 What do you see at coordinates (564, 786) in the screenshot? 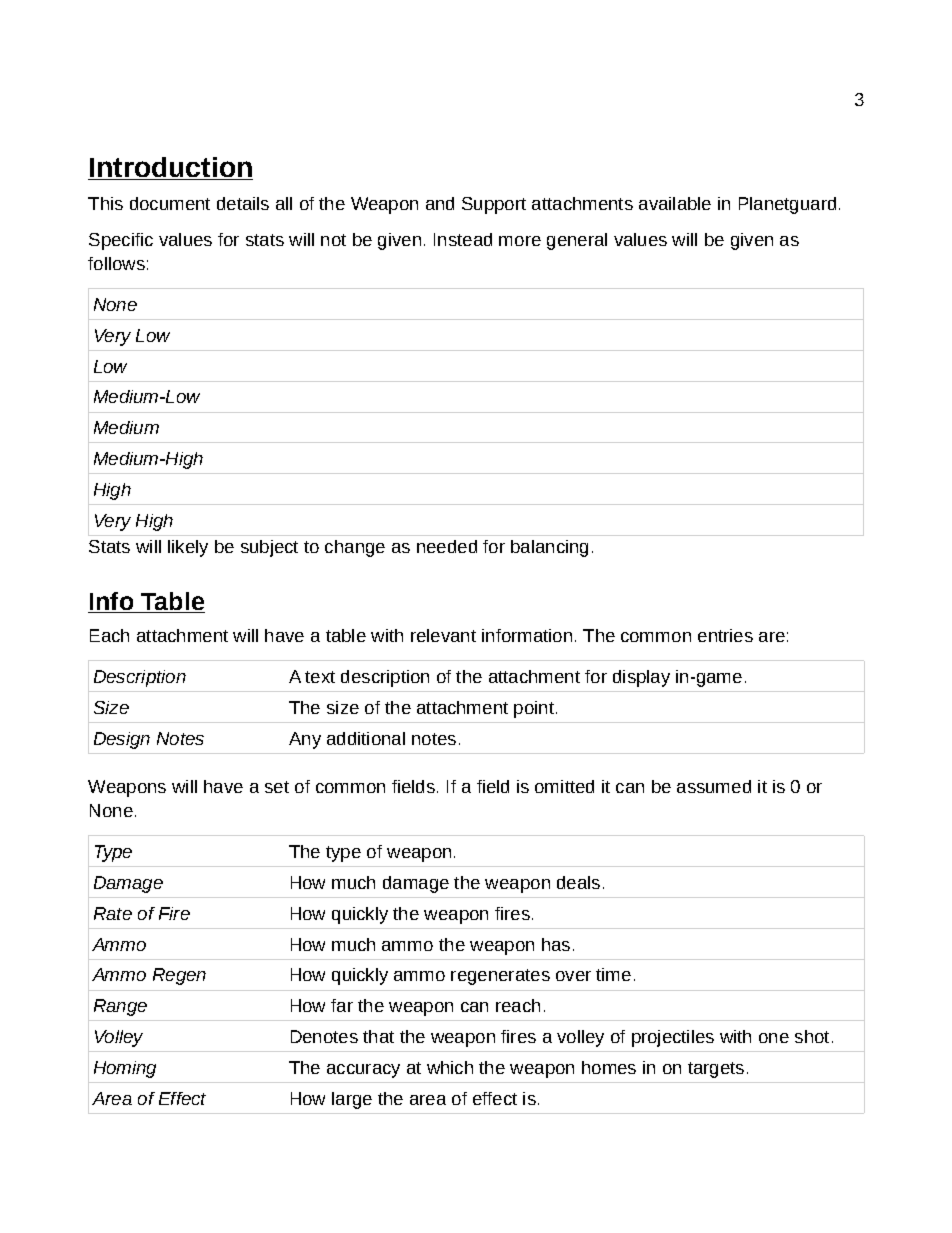
I see `omitted` at bounding box center [564, 786].
